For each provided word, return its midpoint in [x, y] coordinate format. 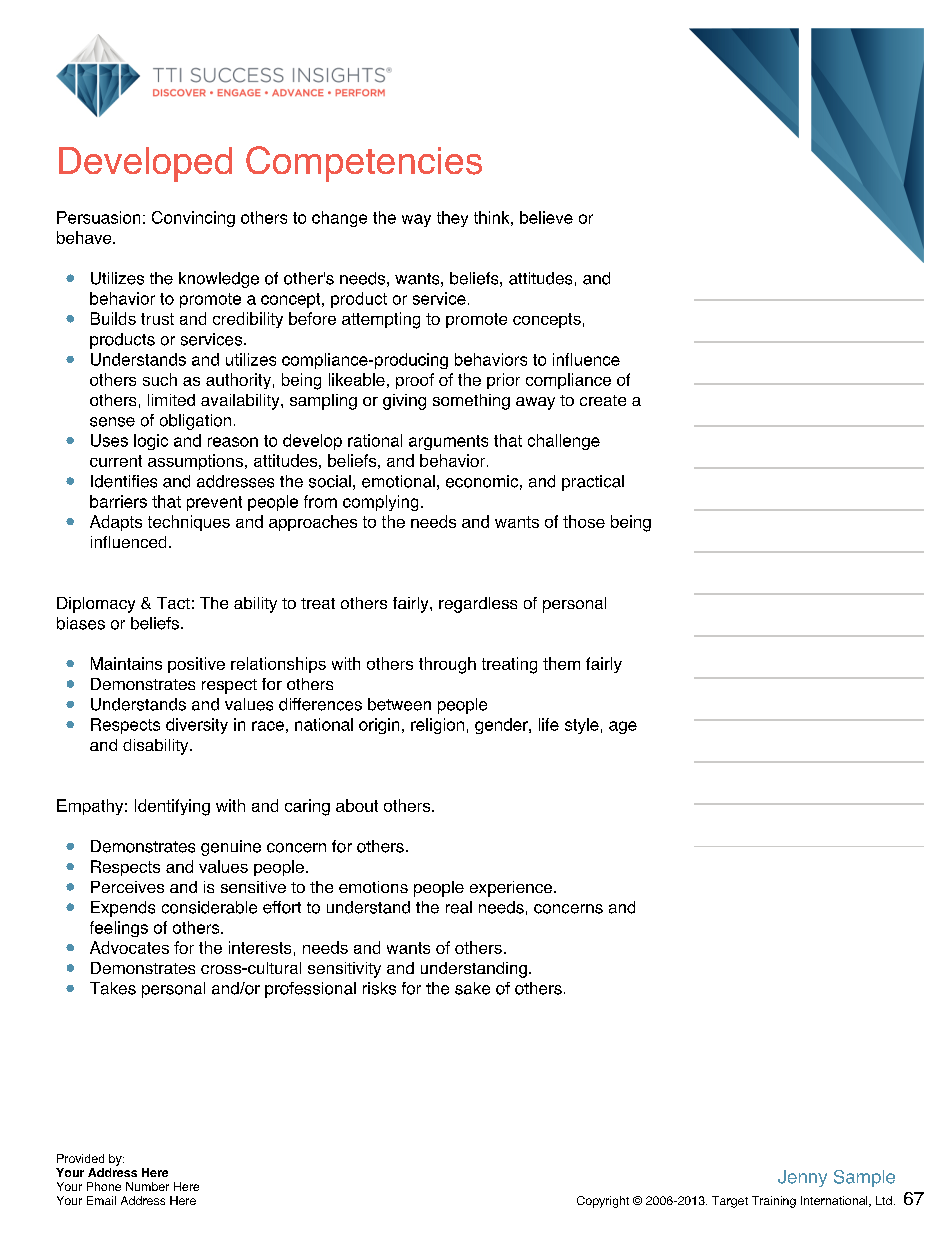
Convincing [193, 219]
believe [546, 217]
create [603, 400]
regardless [478, 605]
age [623, 727]
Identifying [172, 807]
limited [171, 400]
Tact [173, 603]
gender [502, 726]
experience [511, 889]
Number [147, 1186]
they [452, 219]
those [584, 521]
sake [472, 988]
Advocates [129, 947]
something [471, 402]
